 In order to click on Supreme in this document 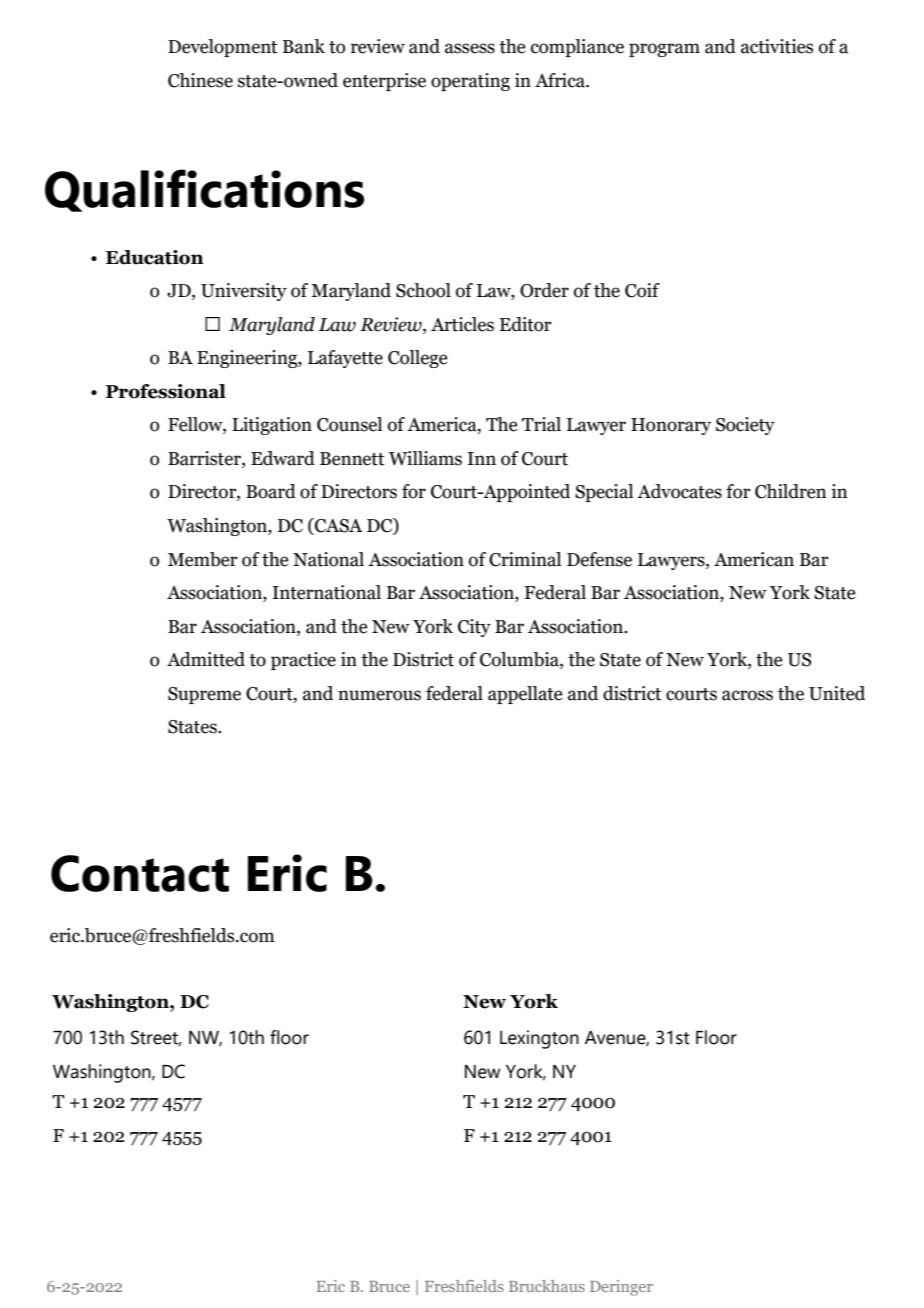, I will do `click(204, 695)`.
